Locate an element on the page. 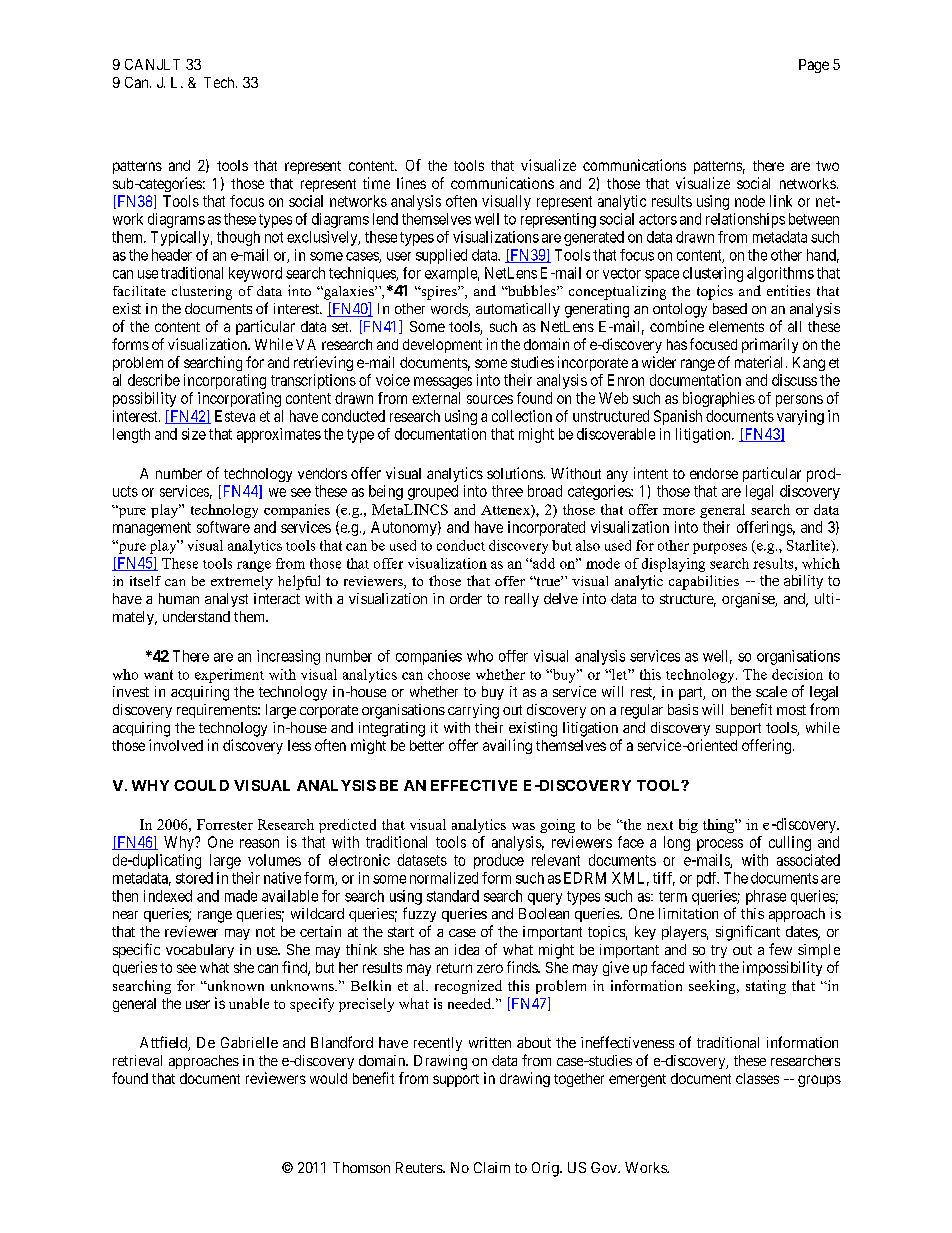  retrieval is located at coordinates (137, 1060).
